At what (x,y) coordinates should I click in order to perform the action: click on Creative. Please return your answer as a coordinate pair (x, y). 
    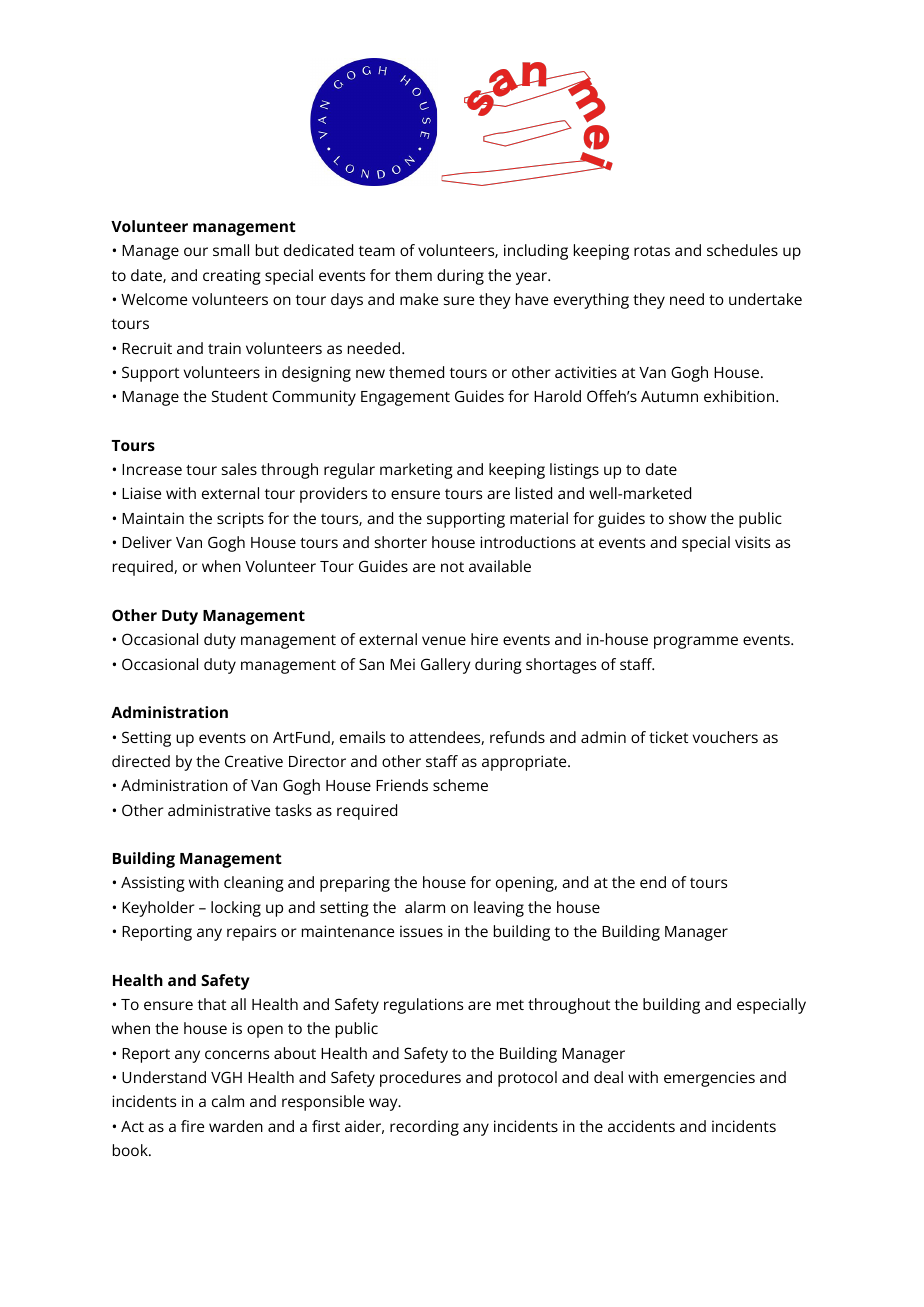
    Looking at the image, I should click on (254, 761).
